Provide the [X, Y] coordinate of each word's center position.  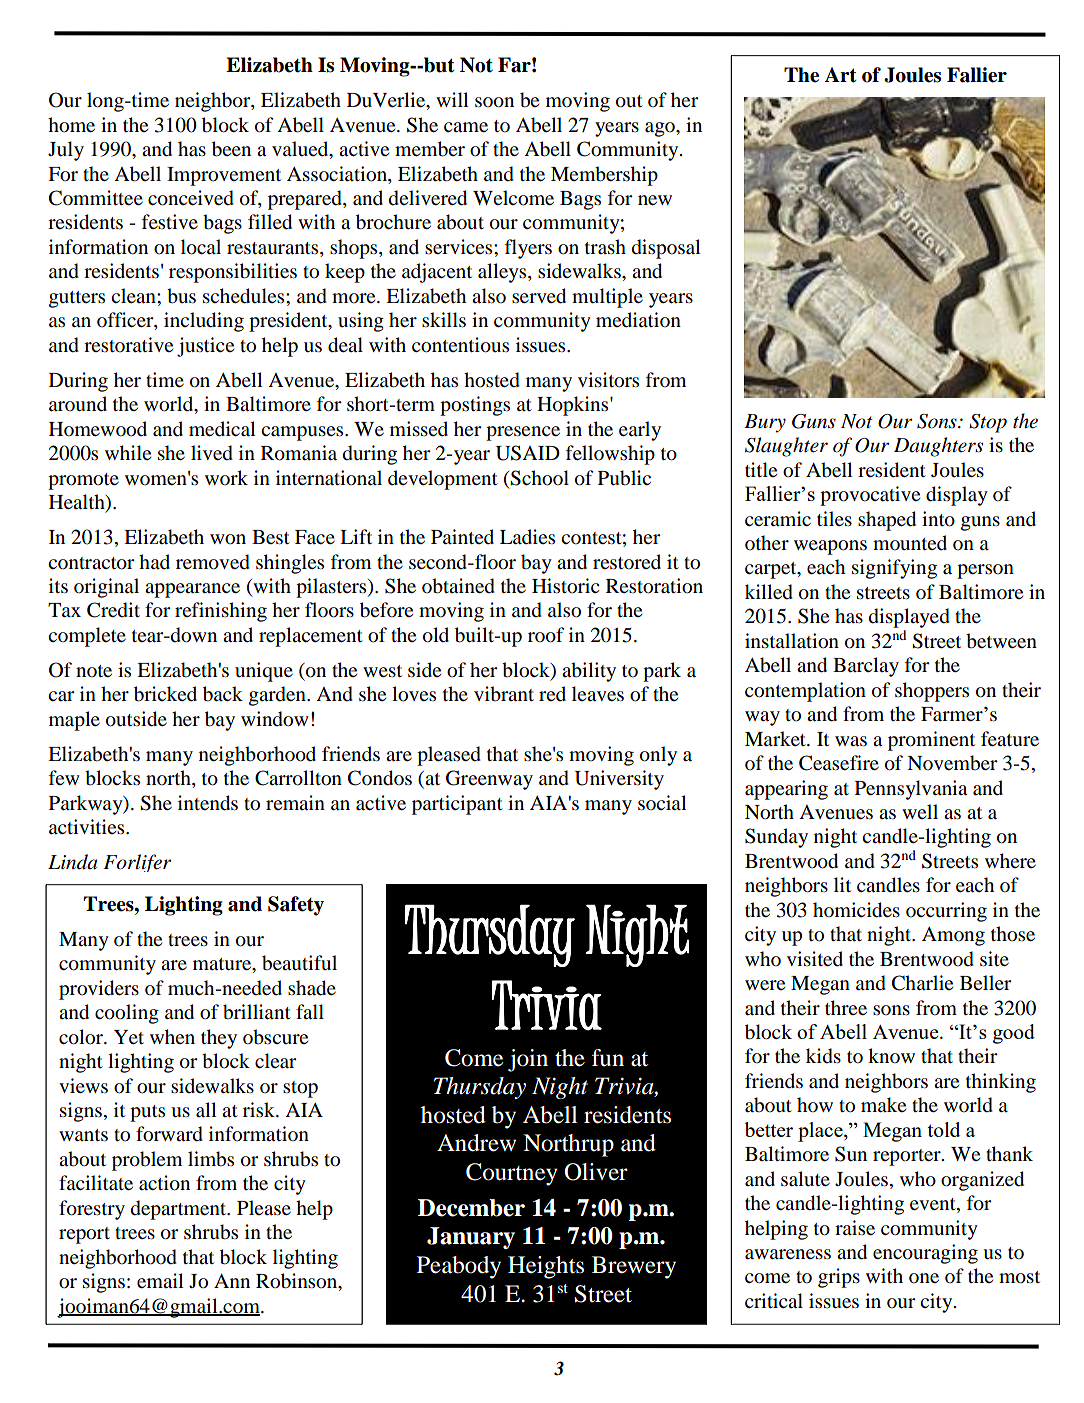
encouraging [925, 1254]
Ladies [527, 536]
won [228, 539]
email [160, 1281]
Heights [546, 1267]
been [231, 149]
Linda [72, 862]
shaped [887, 521]
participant [457, 805]
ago [661, 129]
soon [494, 102]
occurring [946, 912]
